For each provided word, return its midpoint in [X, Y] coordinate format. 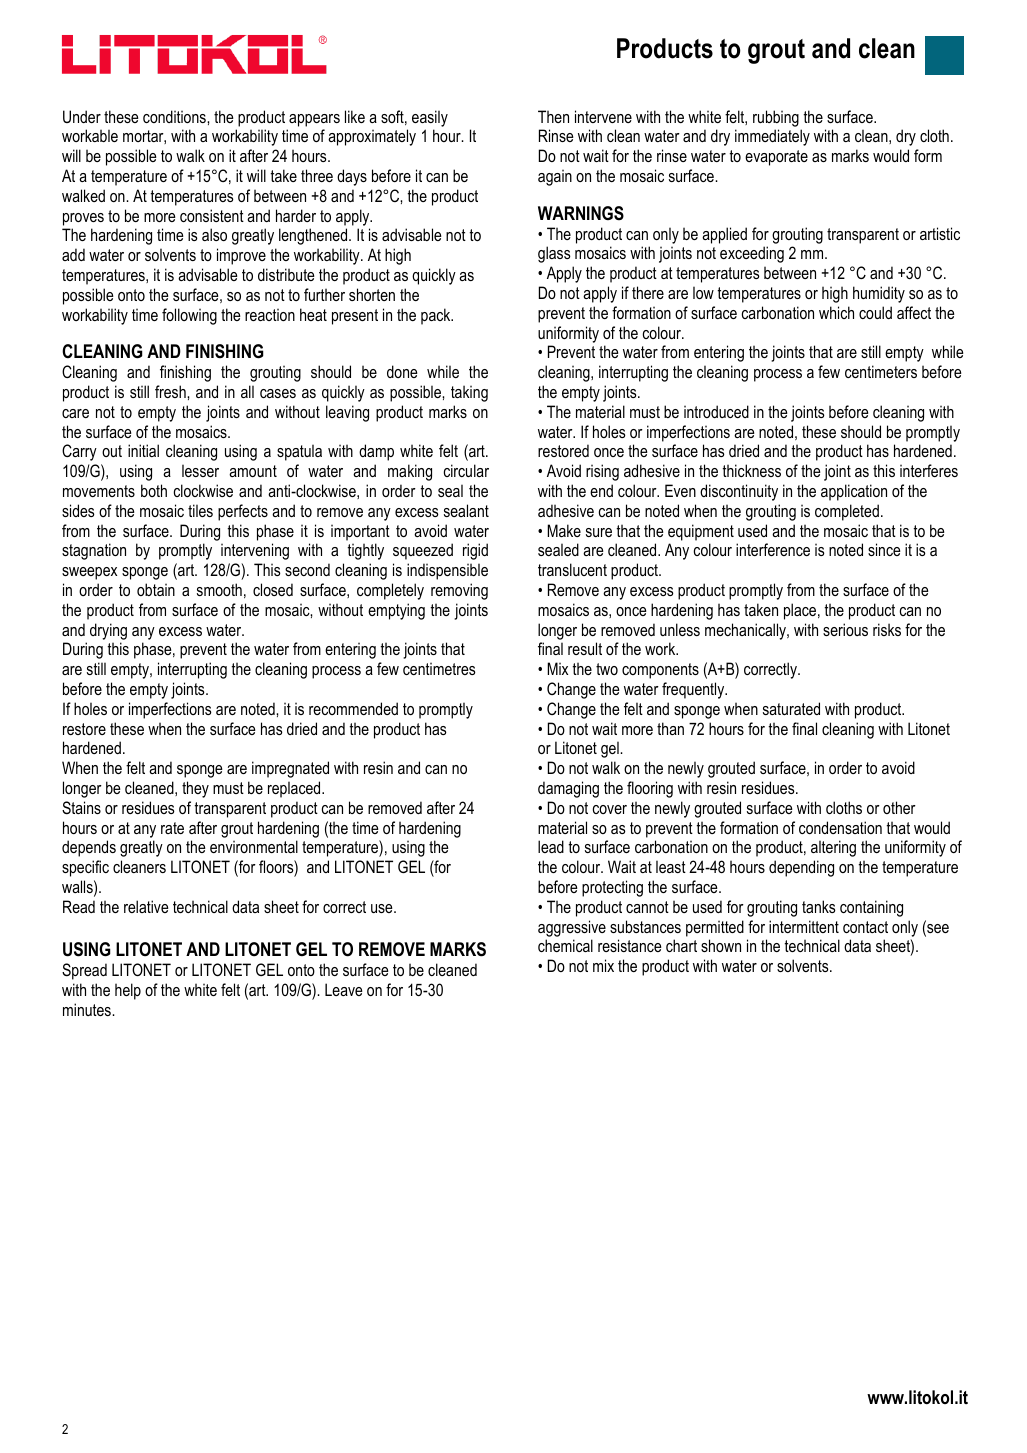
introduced [716, 411]
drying [108, 631]
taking [469, 393]
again [555, 177]
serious [845, 629]
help [128, 991]
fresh [171, 391]
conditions [175, 116]
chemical [565, 945]
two [607, 669]
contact [865, 927]
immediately [772, 137]
